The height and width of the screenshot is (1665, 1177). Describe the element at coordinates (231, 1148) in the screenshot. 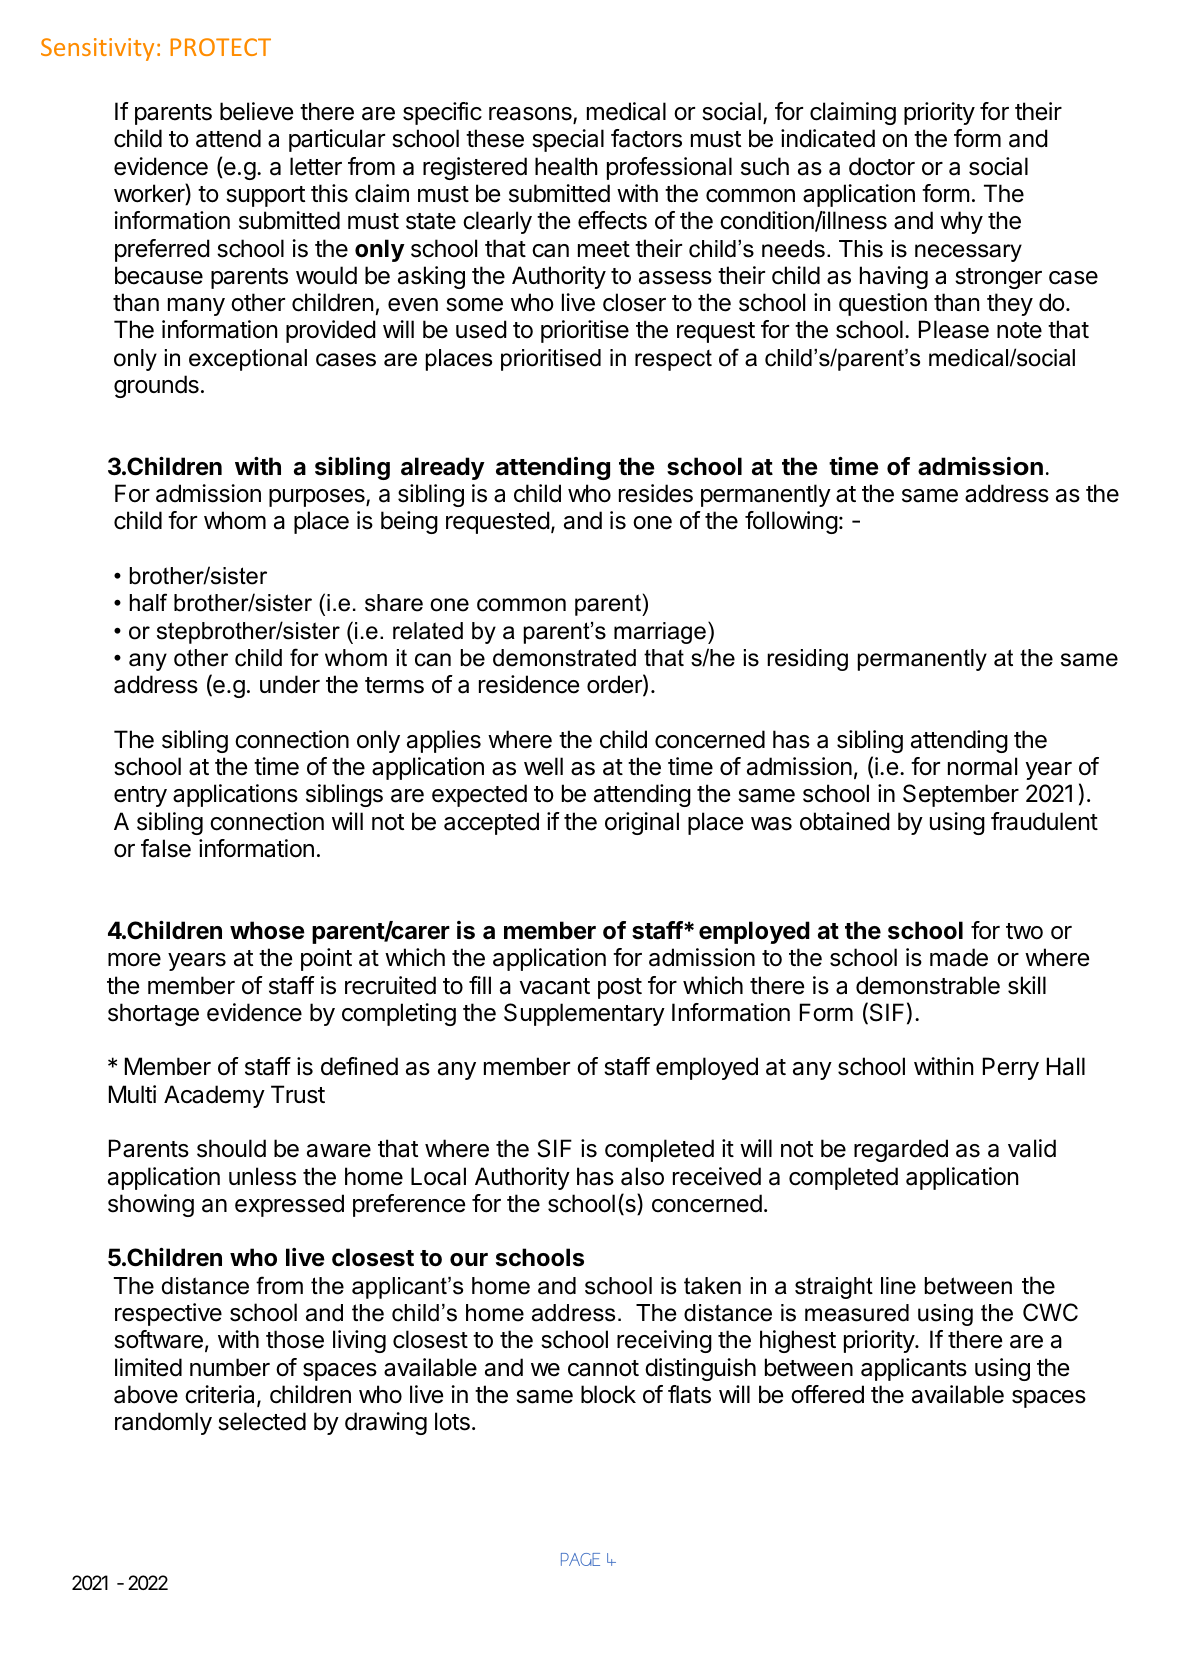

I see `should` at that location.
